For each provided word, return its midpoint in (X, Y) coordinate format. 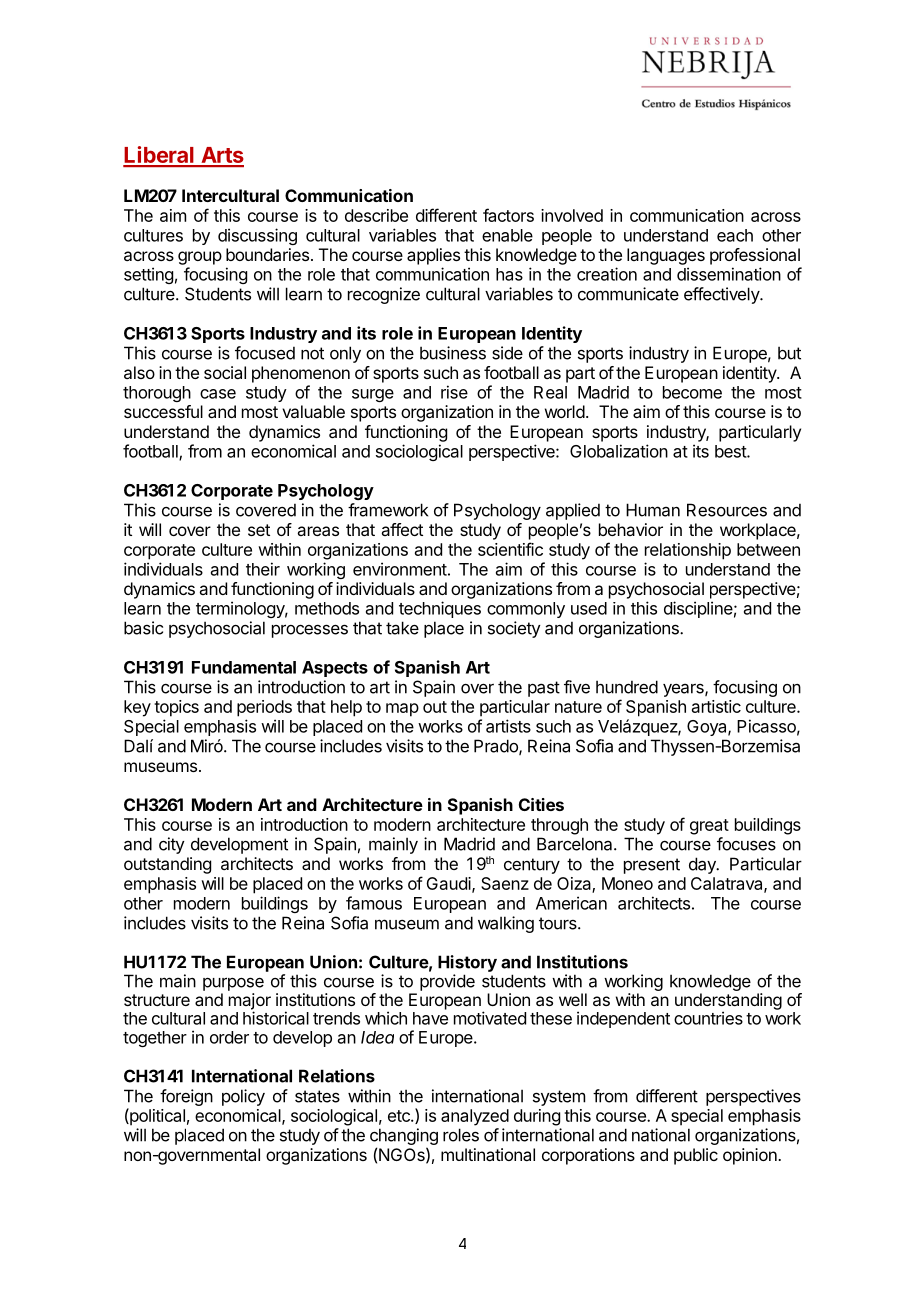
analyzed (475, 1117)
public (696, 1156)
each (735, 235)
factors (508, 215)
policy (243, 1097)
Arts (221, 156)
